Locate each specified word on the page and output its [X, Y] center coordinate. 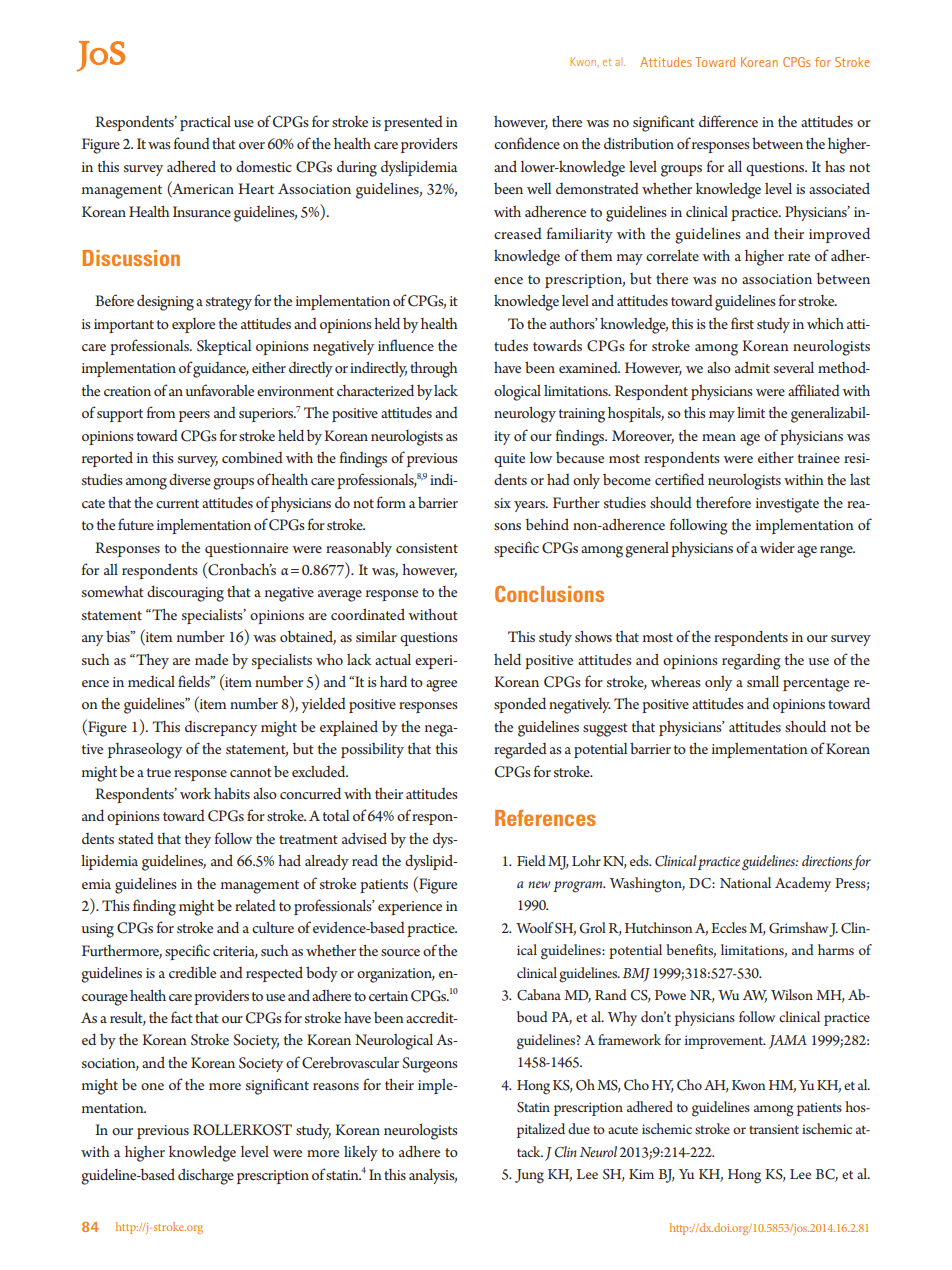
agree [441, 686]
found [192, 143]
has [835, 166]
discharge [206, 1176]
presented [413, 123]
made [211, 659]
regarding [751, 661]
